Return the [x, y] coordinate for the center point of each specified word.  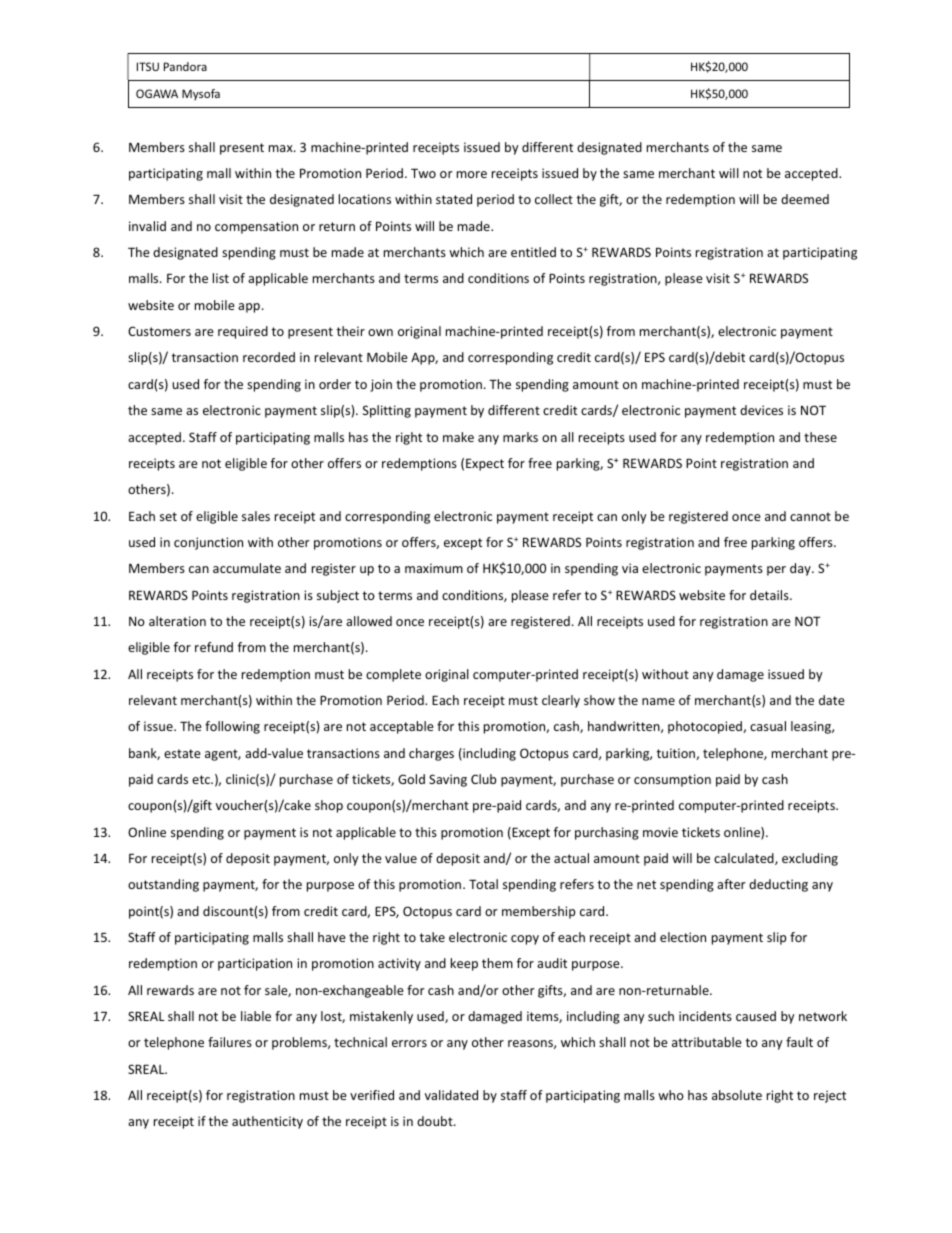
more [472, 174]
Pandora [185, 66]
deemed [805, 199]
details [770, 595]
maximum [434, 568]
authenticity [267, 1122]
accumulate [247, 568]
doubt [436, 1121]
